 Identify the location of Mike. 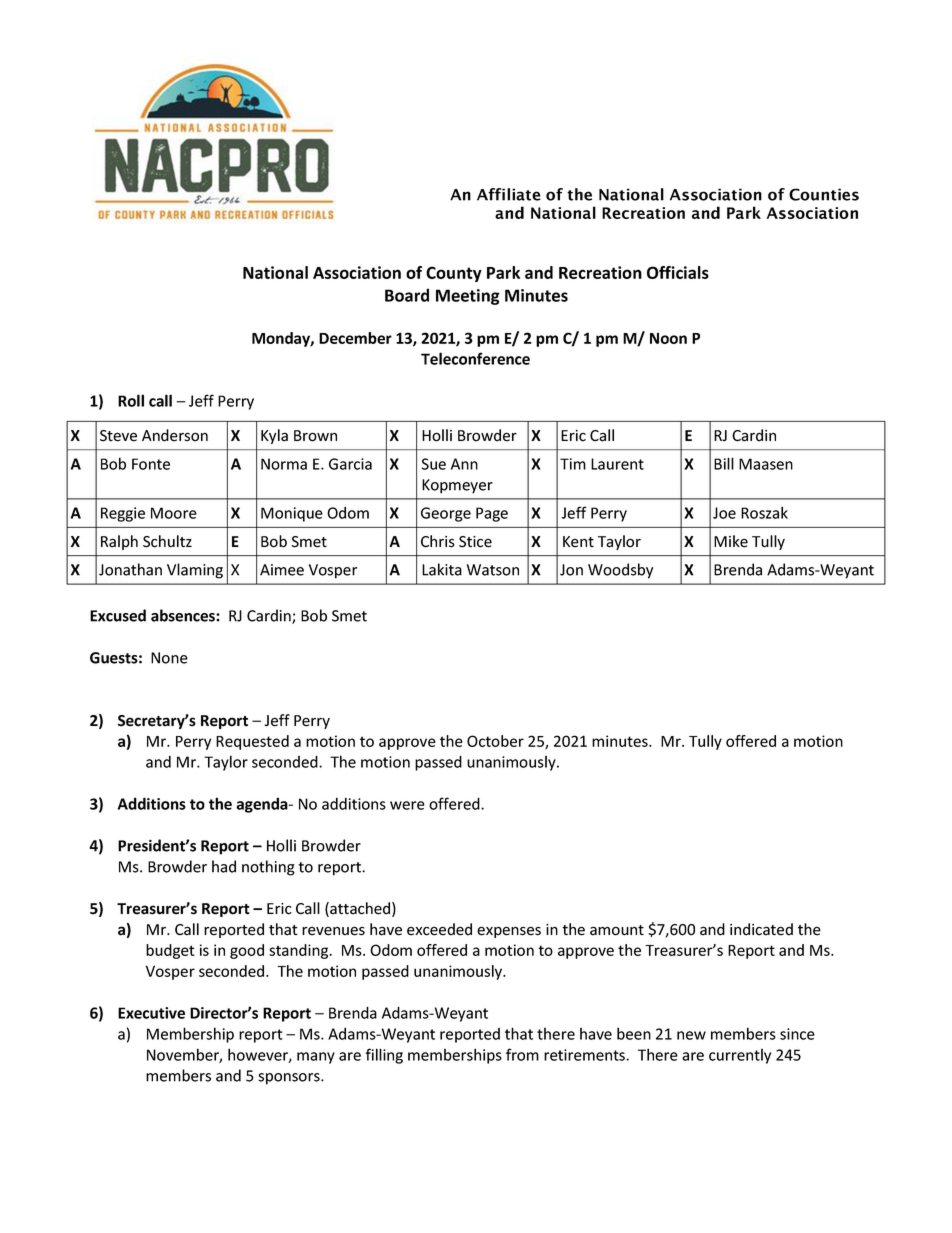
(731, 541).
